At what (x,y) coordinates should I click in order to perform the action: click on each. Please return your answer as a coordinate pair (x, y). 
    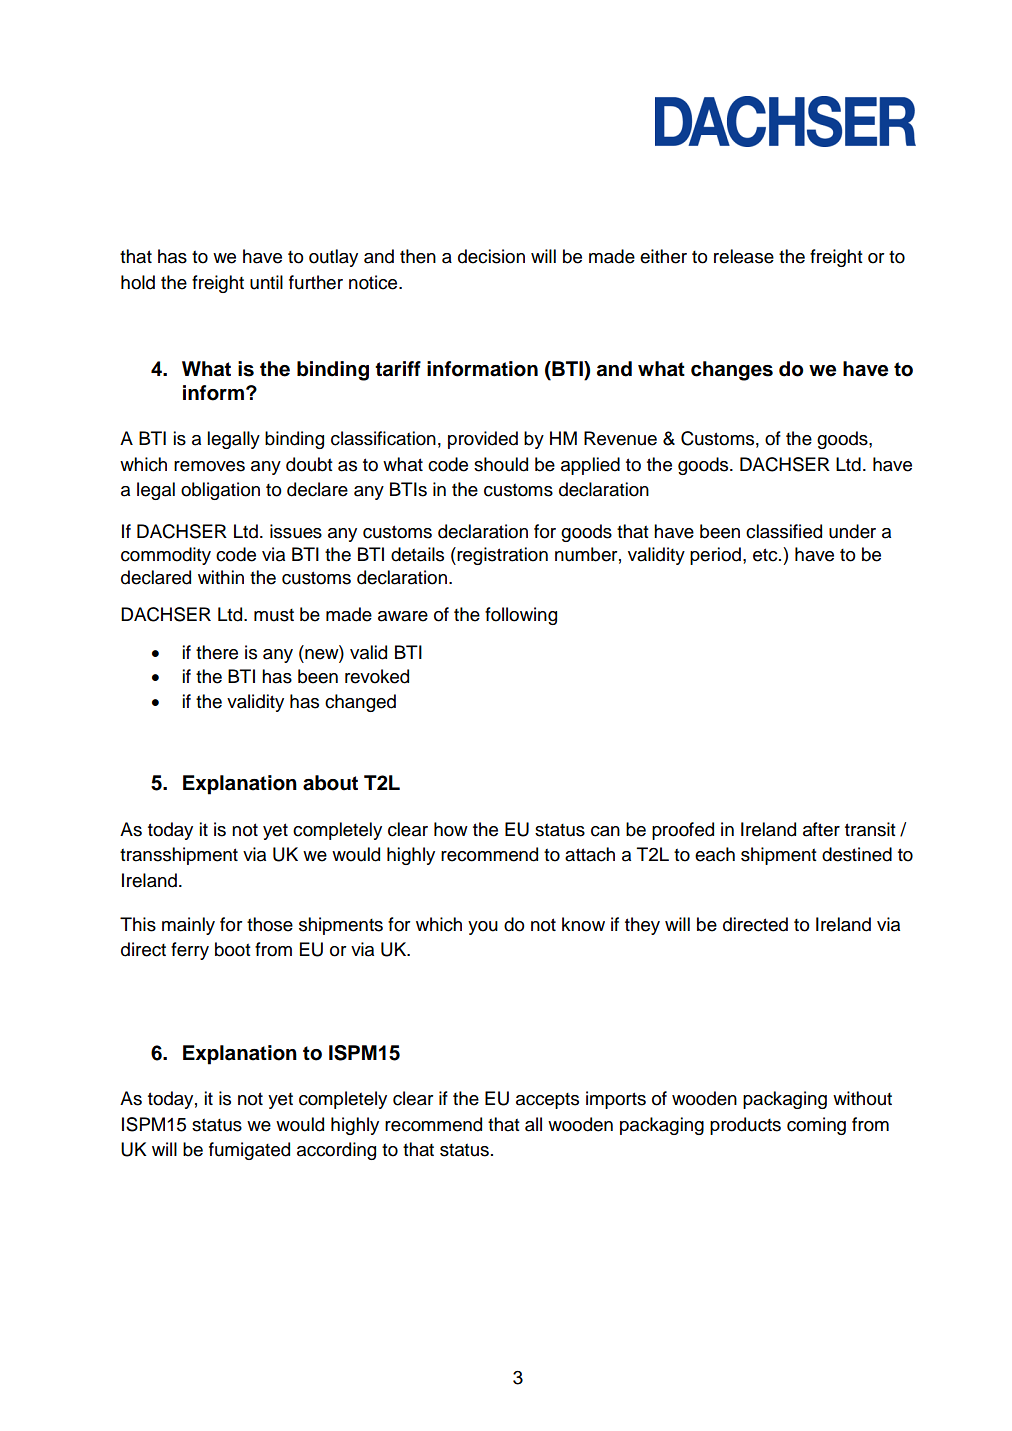
    Looking at the image, I should click on (715, 854).
